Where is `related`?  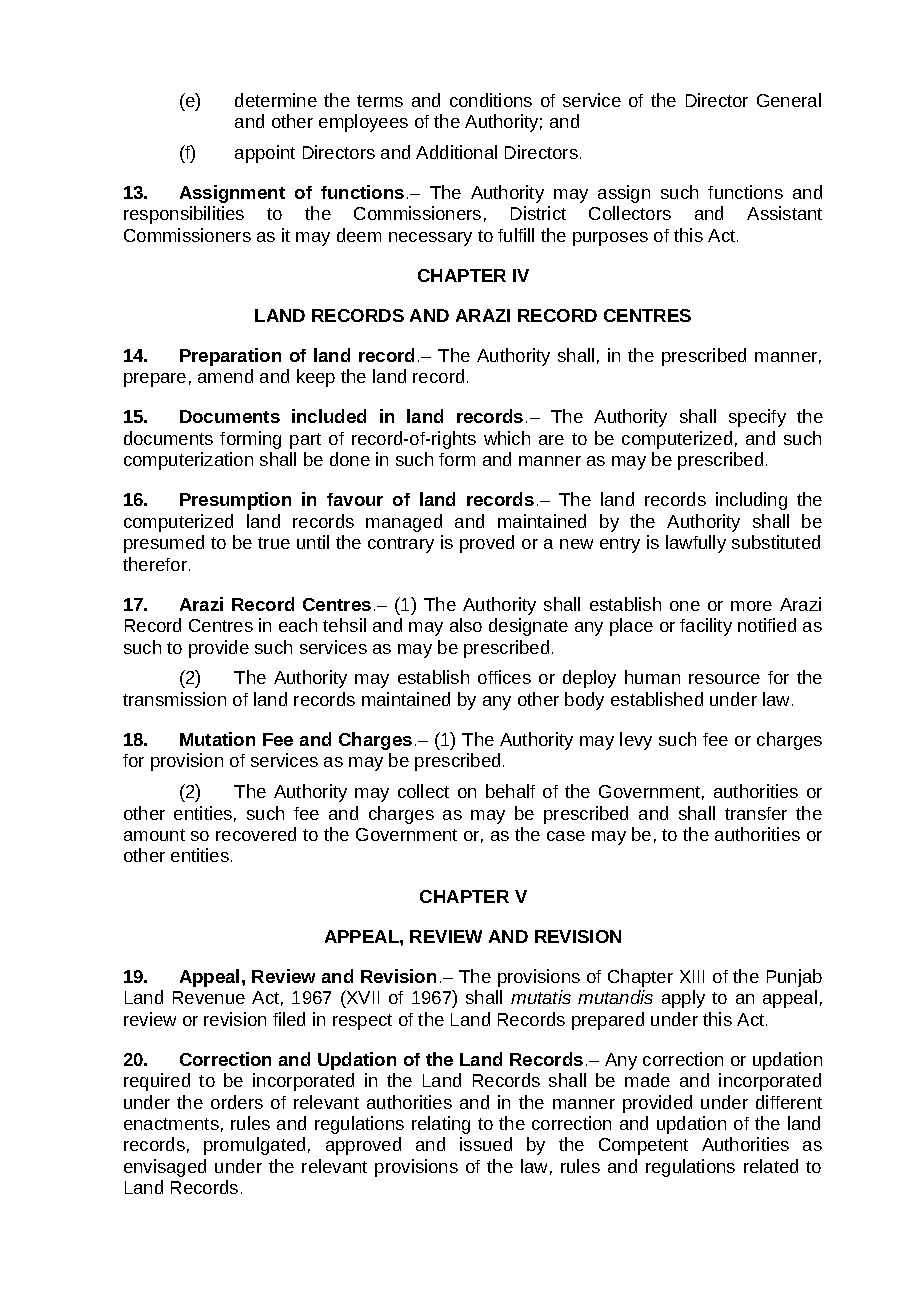 related is located at coordinates (771, 1166).
